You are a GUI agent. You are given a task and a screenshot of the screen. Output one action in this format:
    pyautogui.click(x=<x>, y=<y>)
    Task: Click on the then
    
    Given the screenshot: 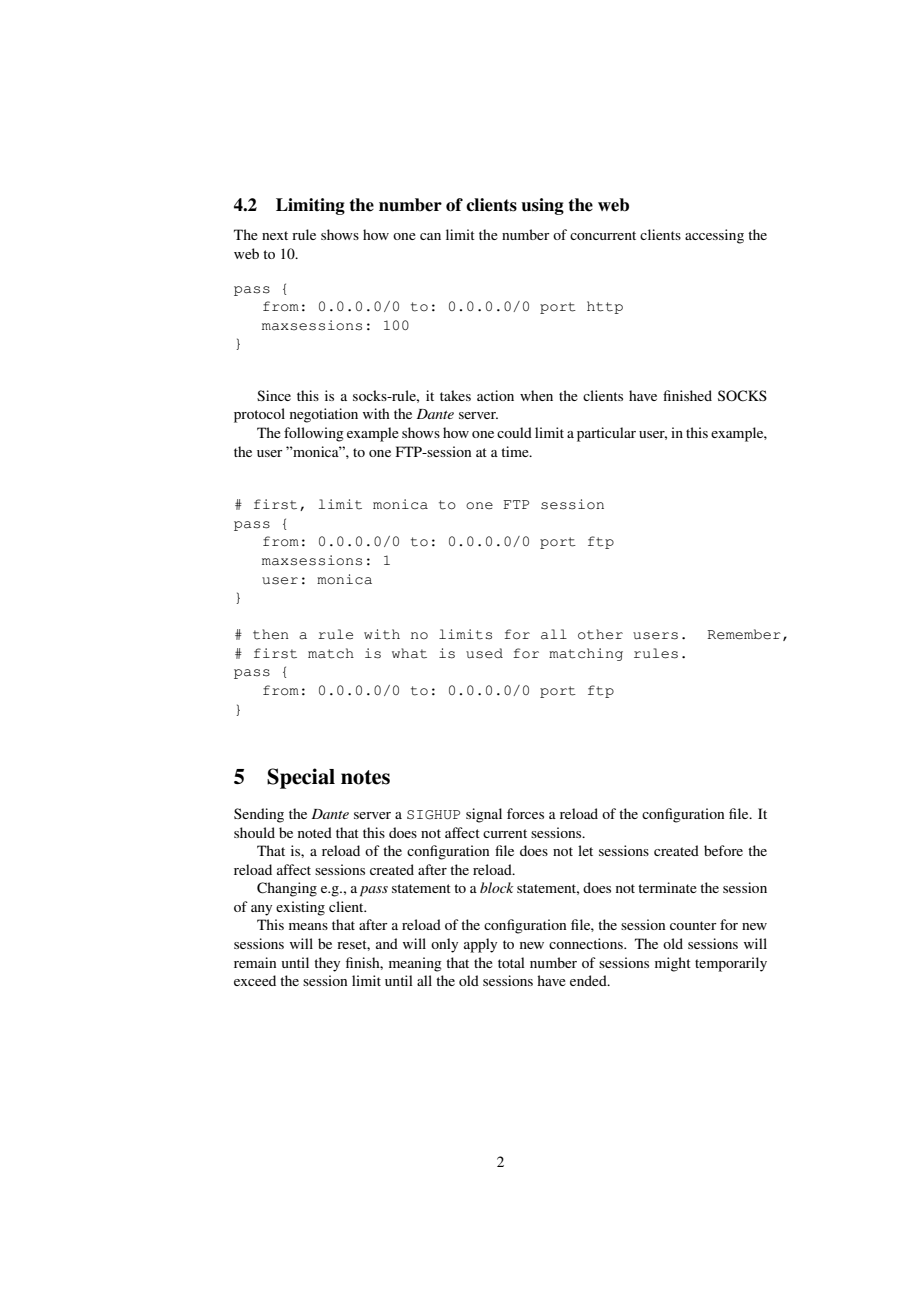 What is the action you would take?
    pyautogui.click(x=271, y=634)
